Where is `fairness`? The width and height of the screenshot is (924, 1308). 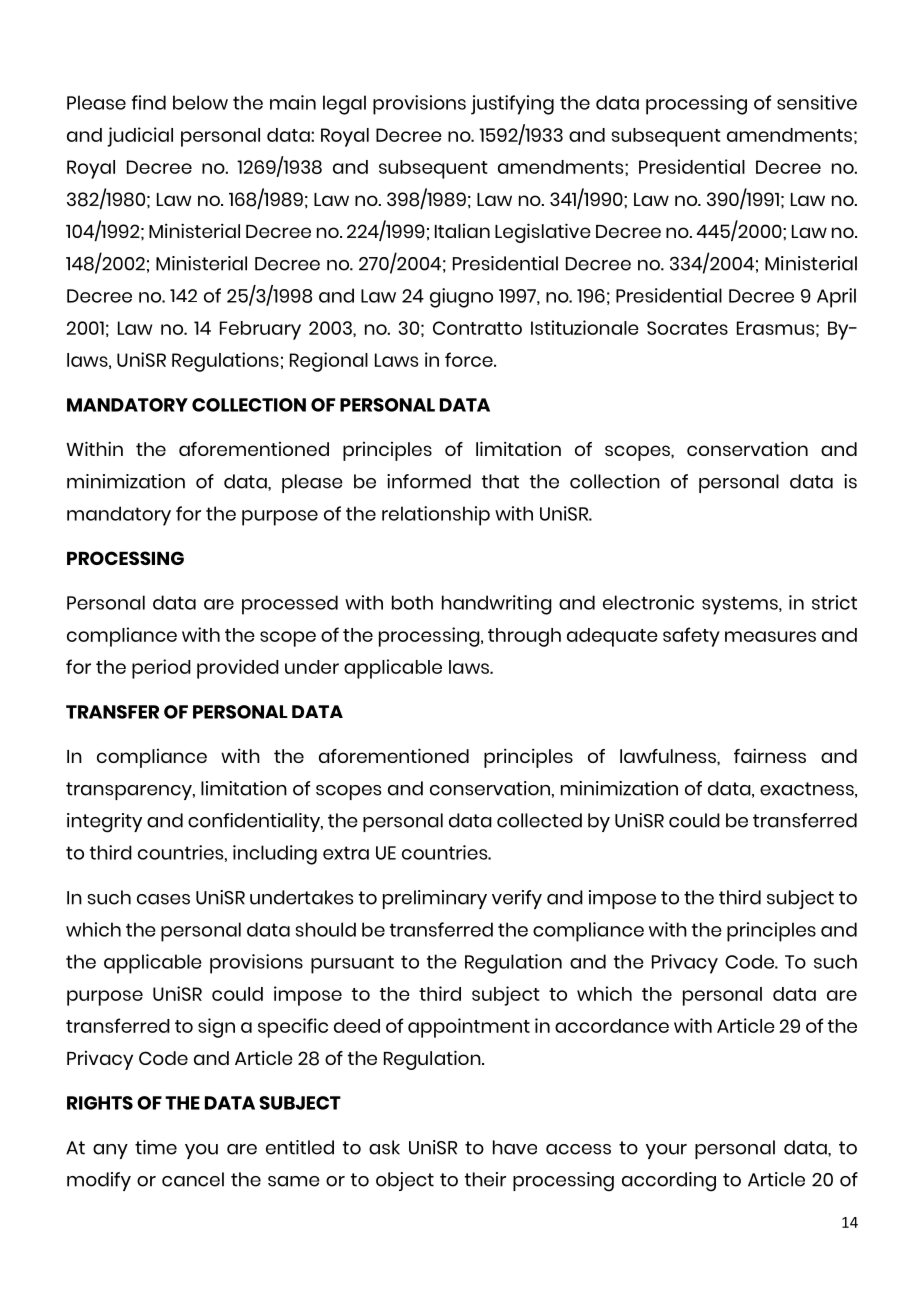
fairness is located at coordinates (770, 755).
